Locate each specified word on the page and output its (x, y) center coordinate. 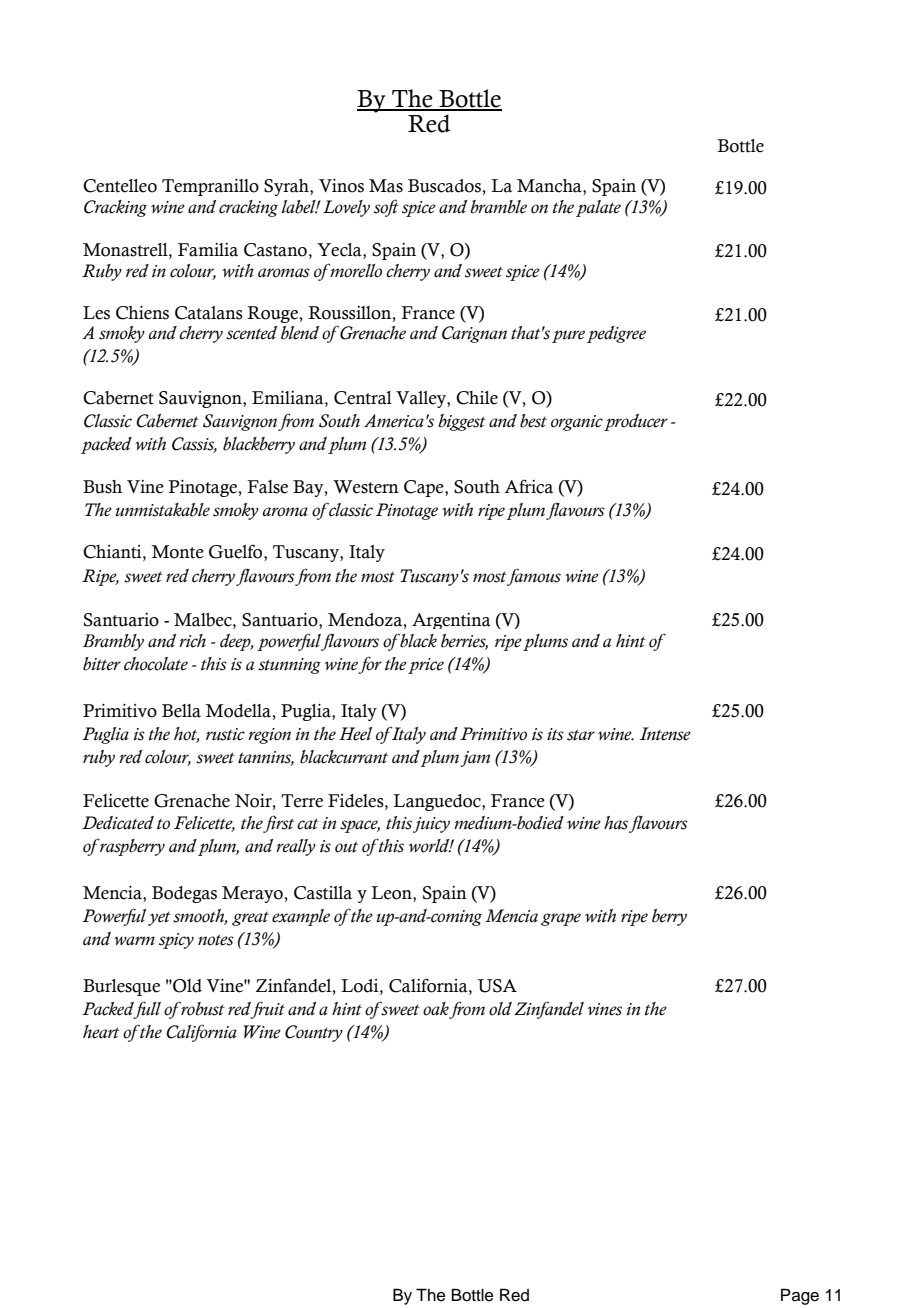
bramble (498, 207)
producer (636, 422)
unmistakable (162, 510)
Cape (425, 488)
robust (202, 1008)
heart (101, 1032)
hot (186, 735)
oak (436, 1009)
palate (598, 208)
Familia (208, 250)
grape (561, 919)
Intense (665, 734)
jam (475, 759)
